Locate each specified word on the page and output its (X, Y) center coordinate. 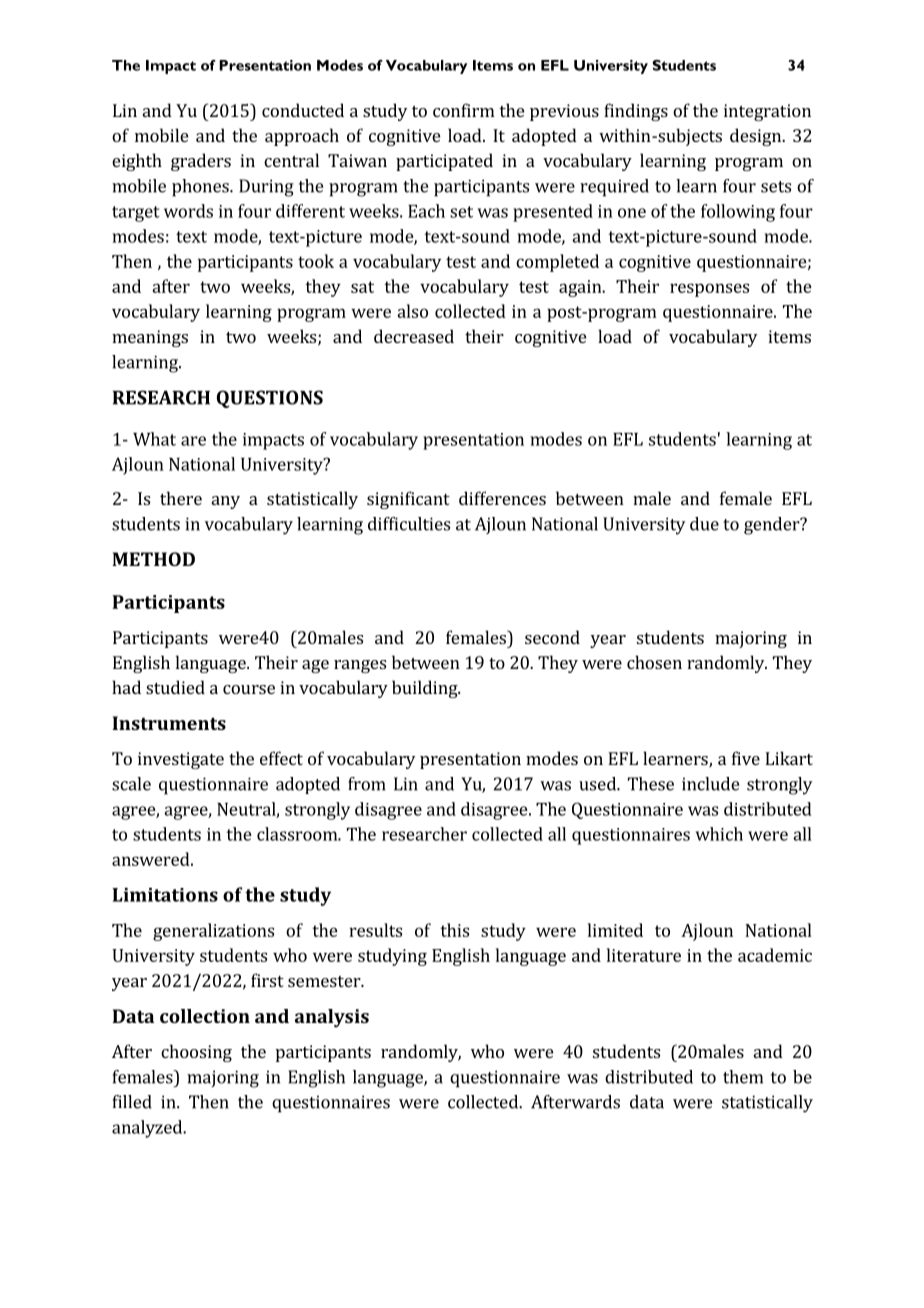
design (756, 137)
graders (201, 162)
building (426, 689)
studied (175, 687)
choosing (196, 1053)
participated (444, 162)
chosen (654, 662)
